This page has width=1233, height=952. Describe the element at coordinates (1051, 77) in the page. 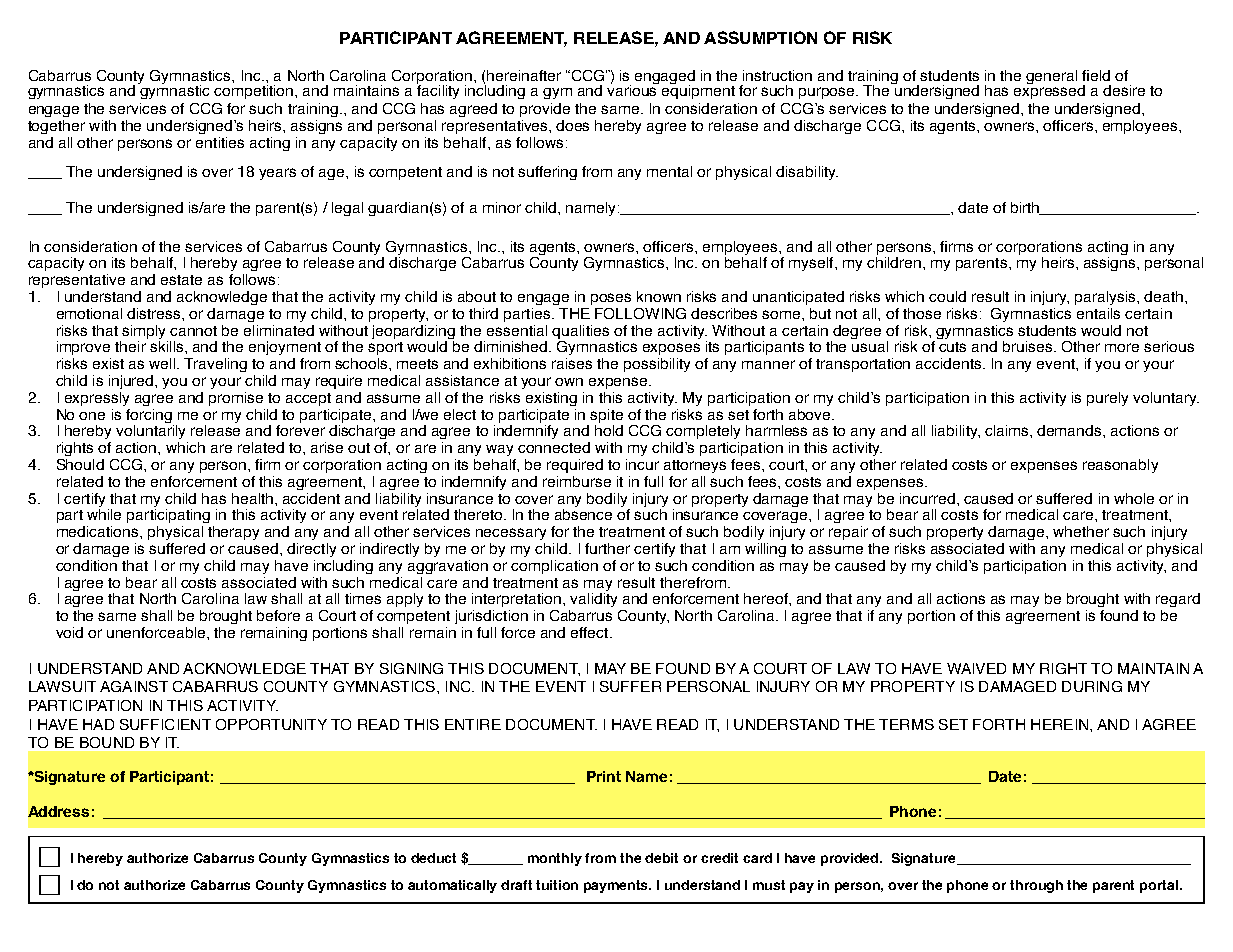

I see `general` at that location.
